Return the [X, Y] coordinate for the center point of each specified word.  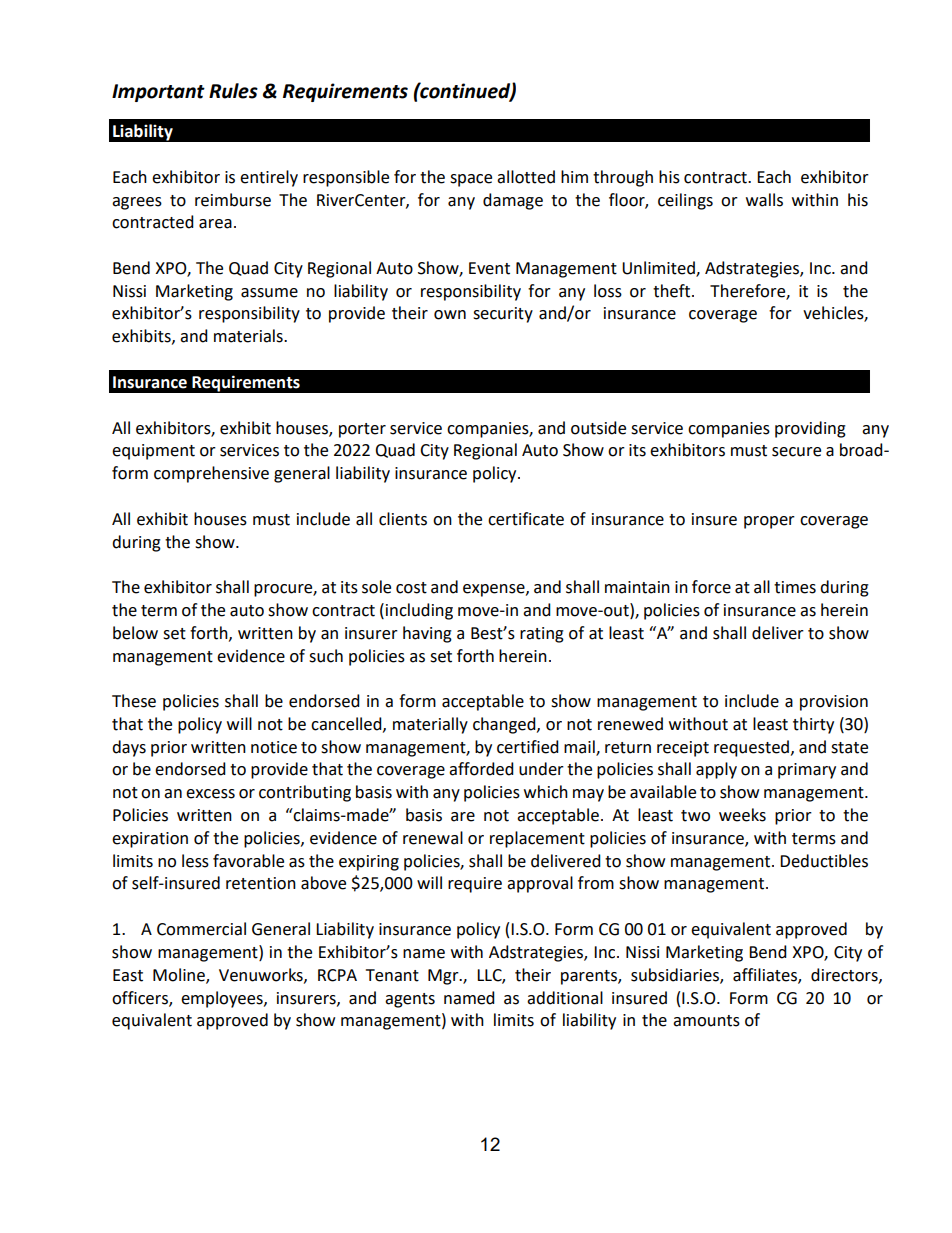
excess [210, 794]
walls [764, 200]
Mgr [444, 977]
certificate [526, 519]
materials [249, 336]
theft [673, 291]
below [135, 633]
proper [769, 522]
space [471, 180]
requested [753, 748]
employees [223, 999]
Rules [233, 91]
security [503, 315]
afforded [481, 769]
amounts [706, 1021]
